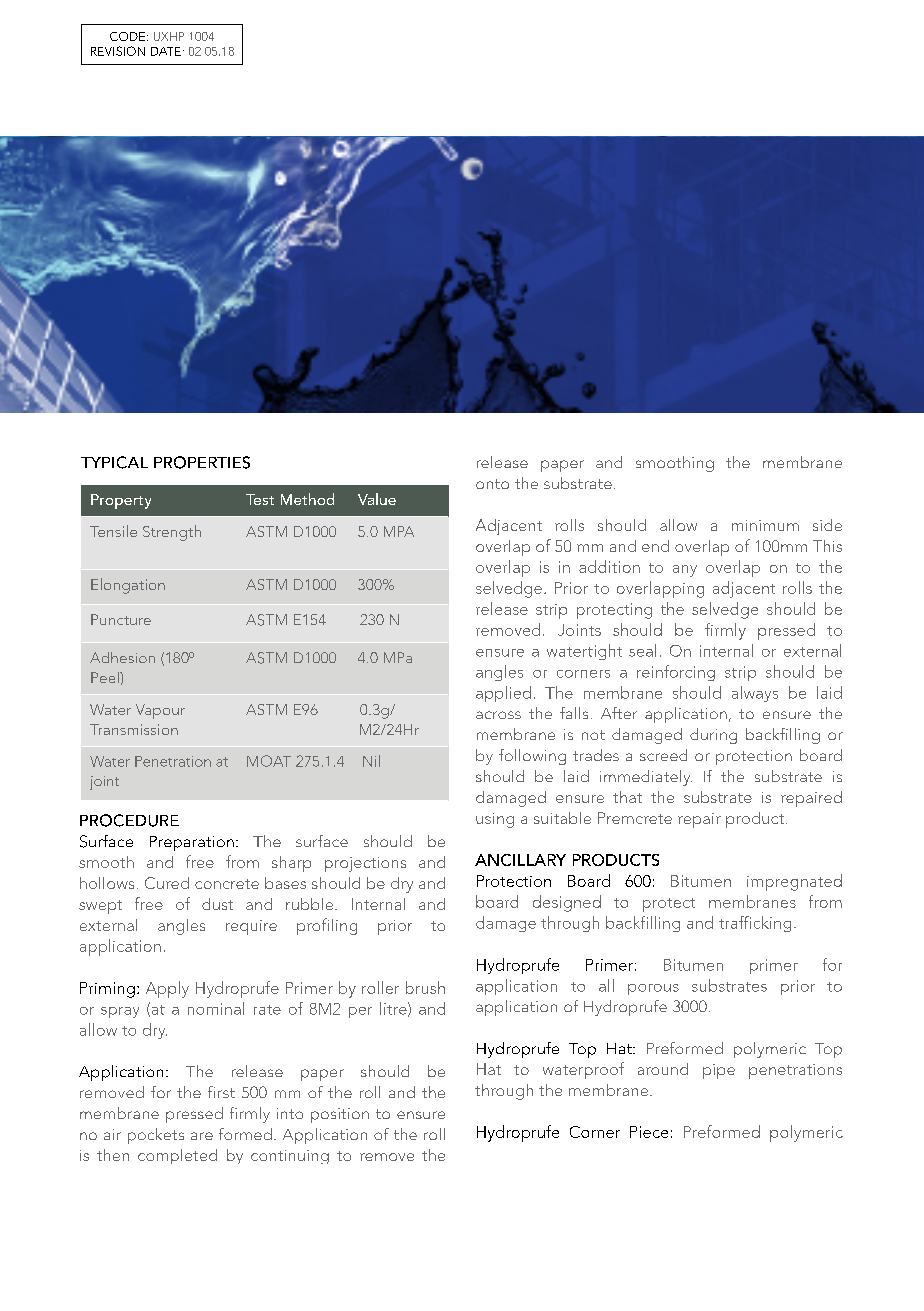  I want to click on CODE, so click(127, 36).
